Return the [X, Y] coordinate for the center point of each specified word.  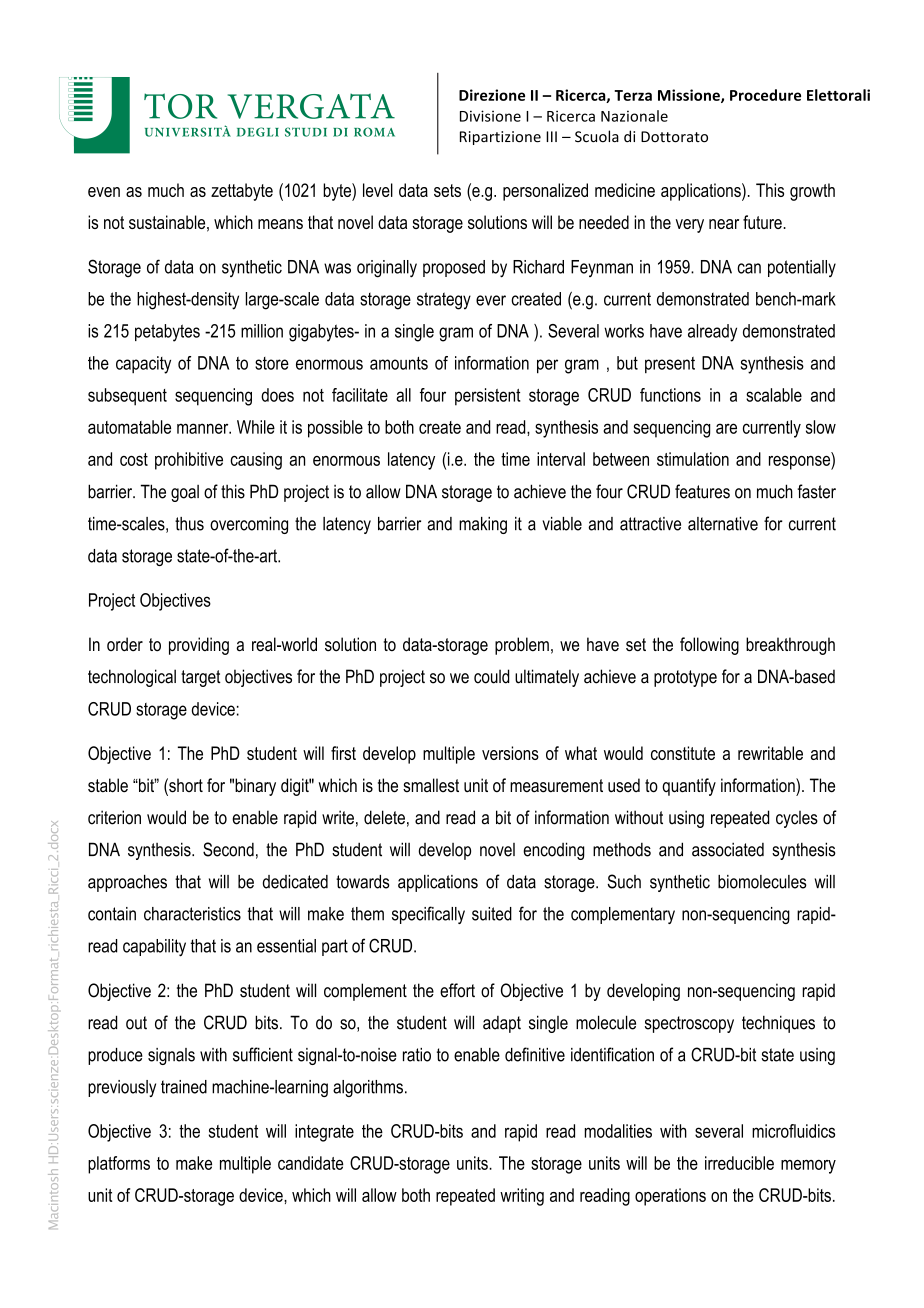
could [491, 676]
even [104, 192]
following [709, 646]
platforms [119, 1165]
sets [447, 190]
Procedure [765, 95]
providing [199, 646]
